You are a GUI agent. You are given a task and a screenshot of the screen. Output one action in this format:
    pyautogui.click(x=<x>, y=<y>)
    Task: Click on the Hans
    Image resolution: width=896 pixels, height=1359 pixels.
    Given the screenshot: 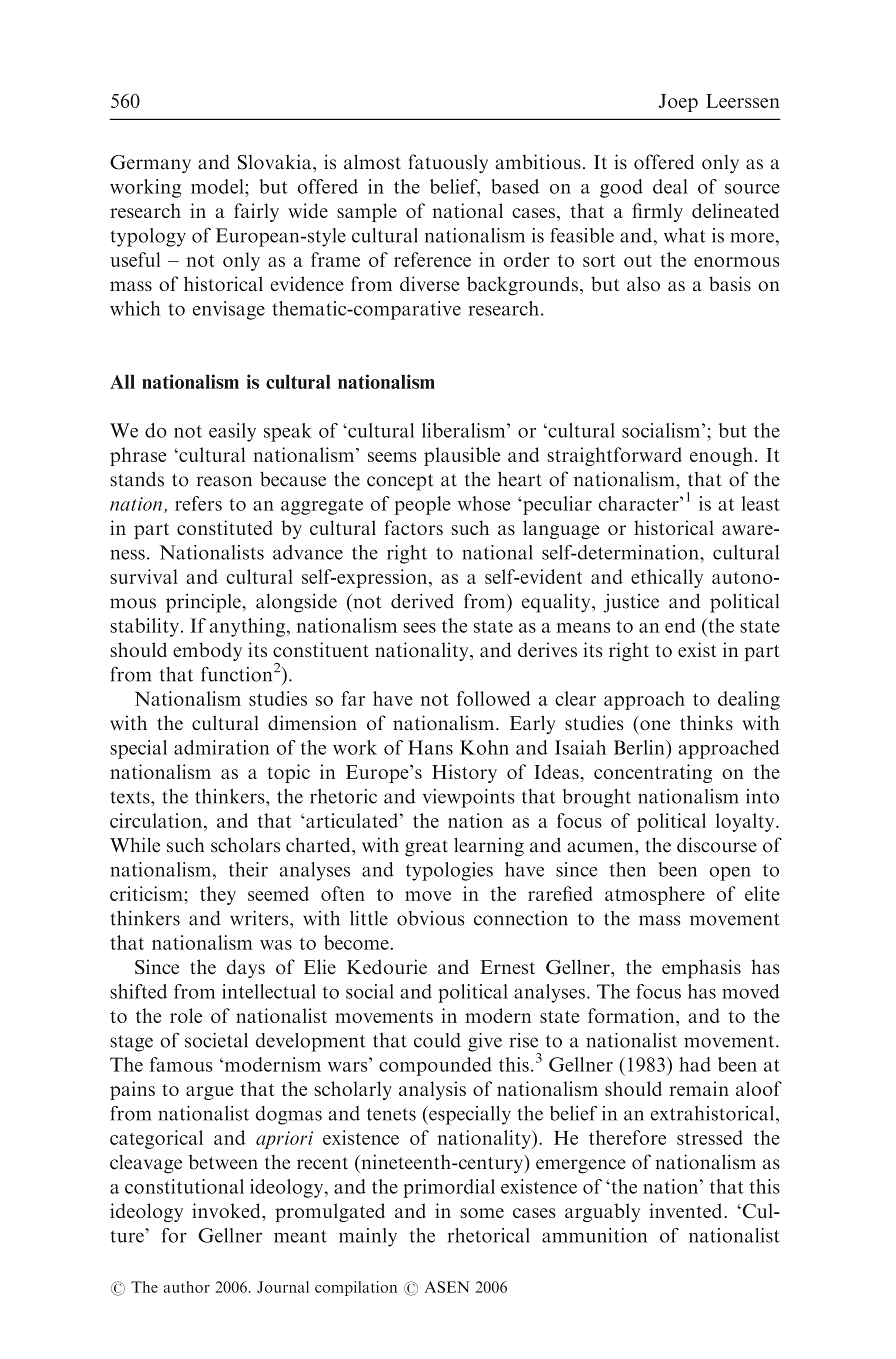 What is the action you would take?
    pyautogui.click(x=430, y=747)
